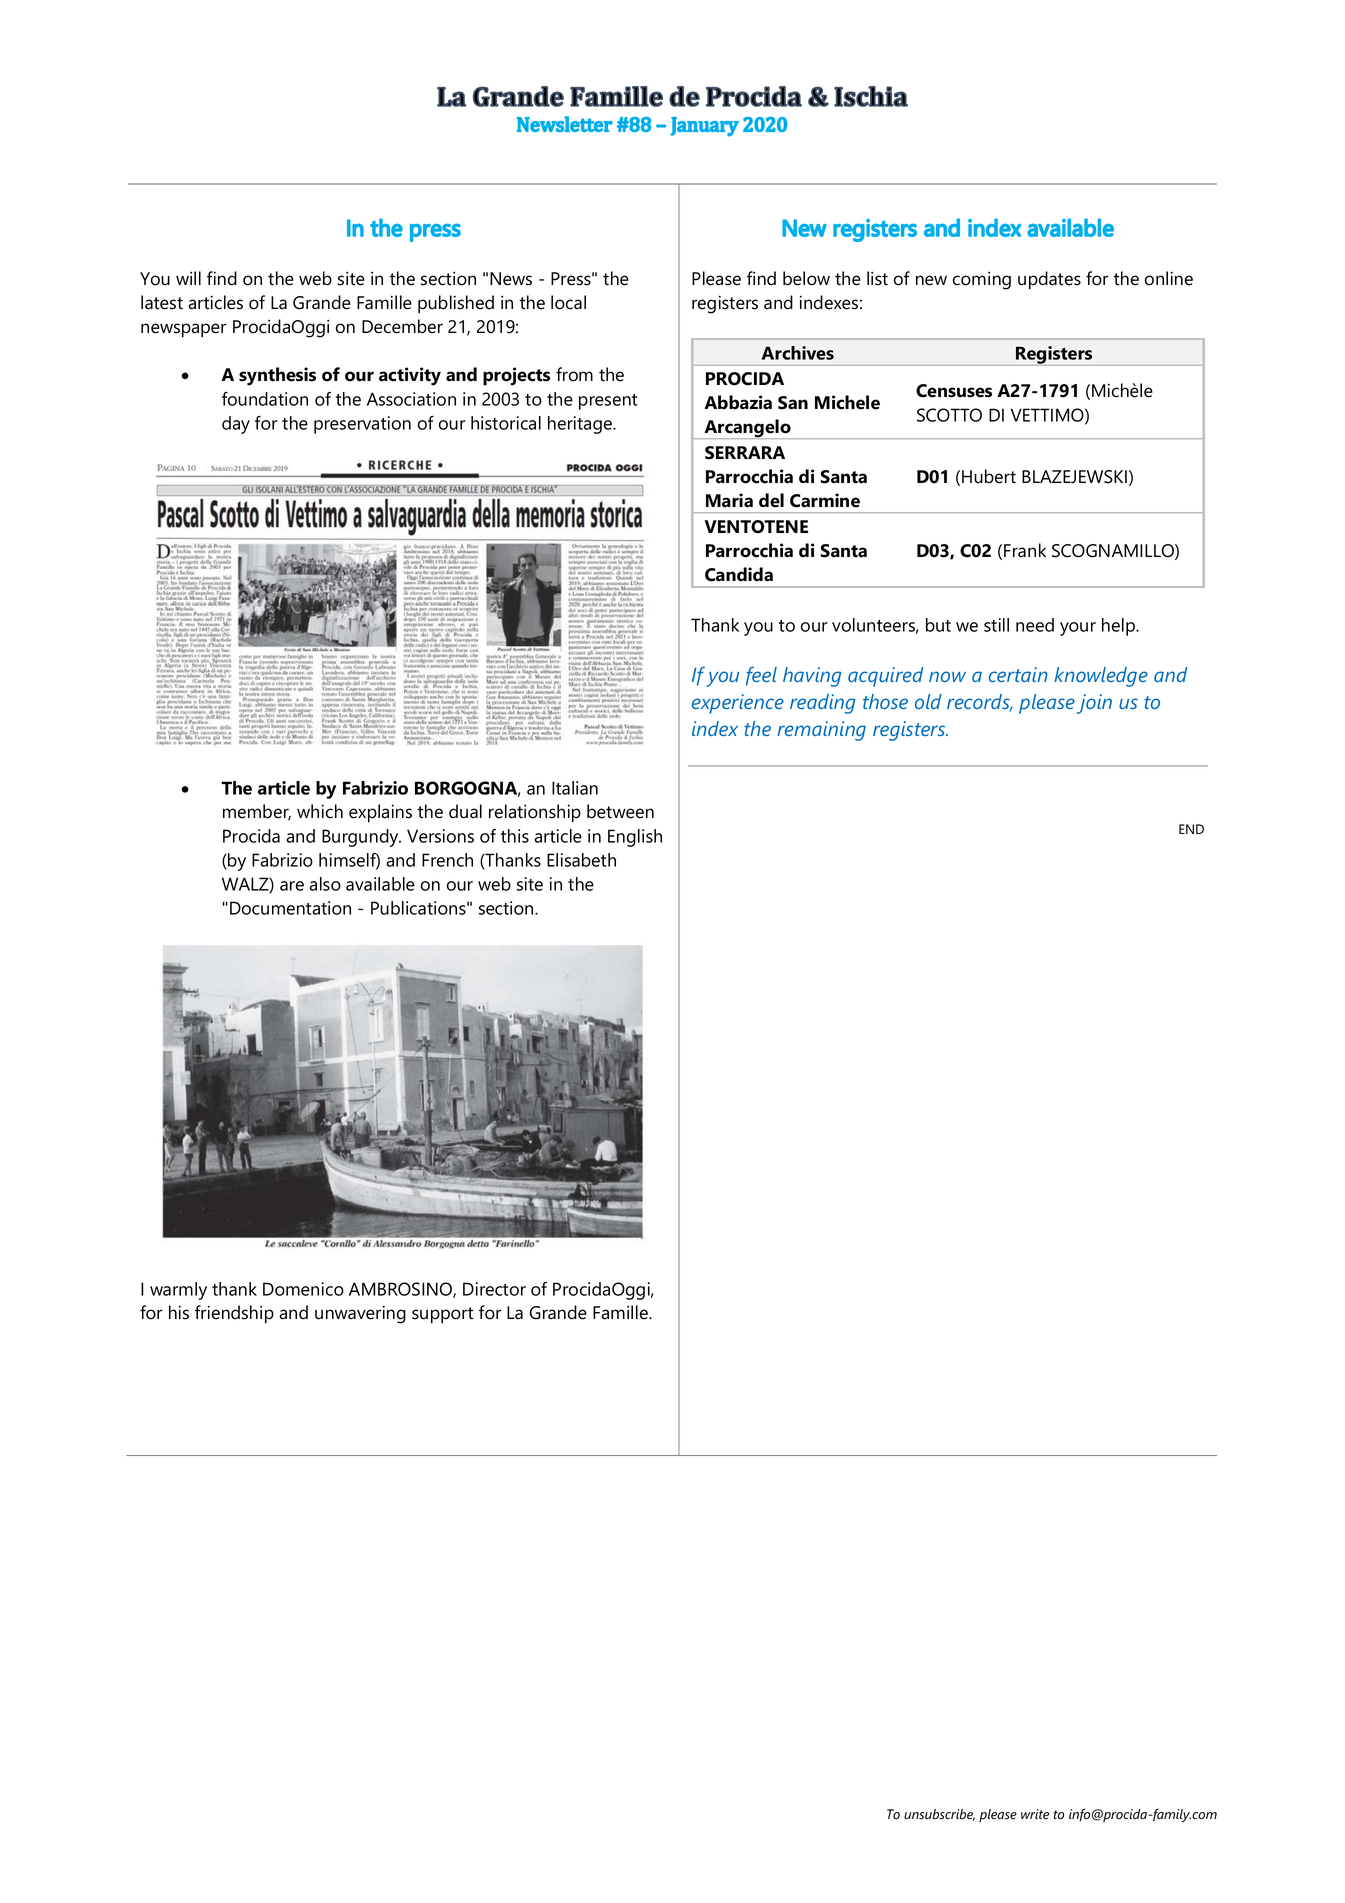 The width and height of the page is (1345, 1903). Describe the element at coordinates (620, 811) in the page. I see `between` at that location.
